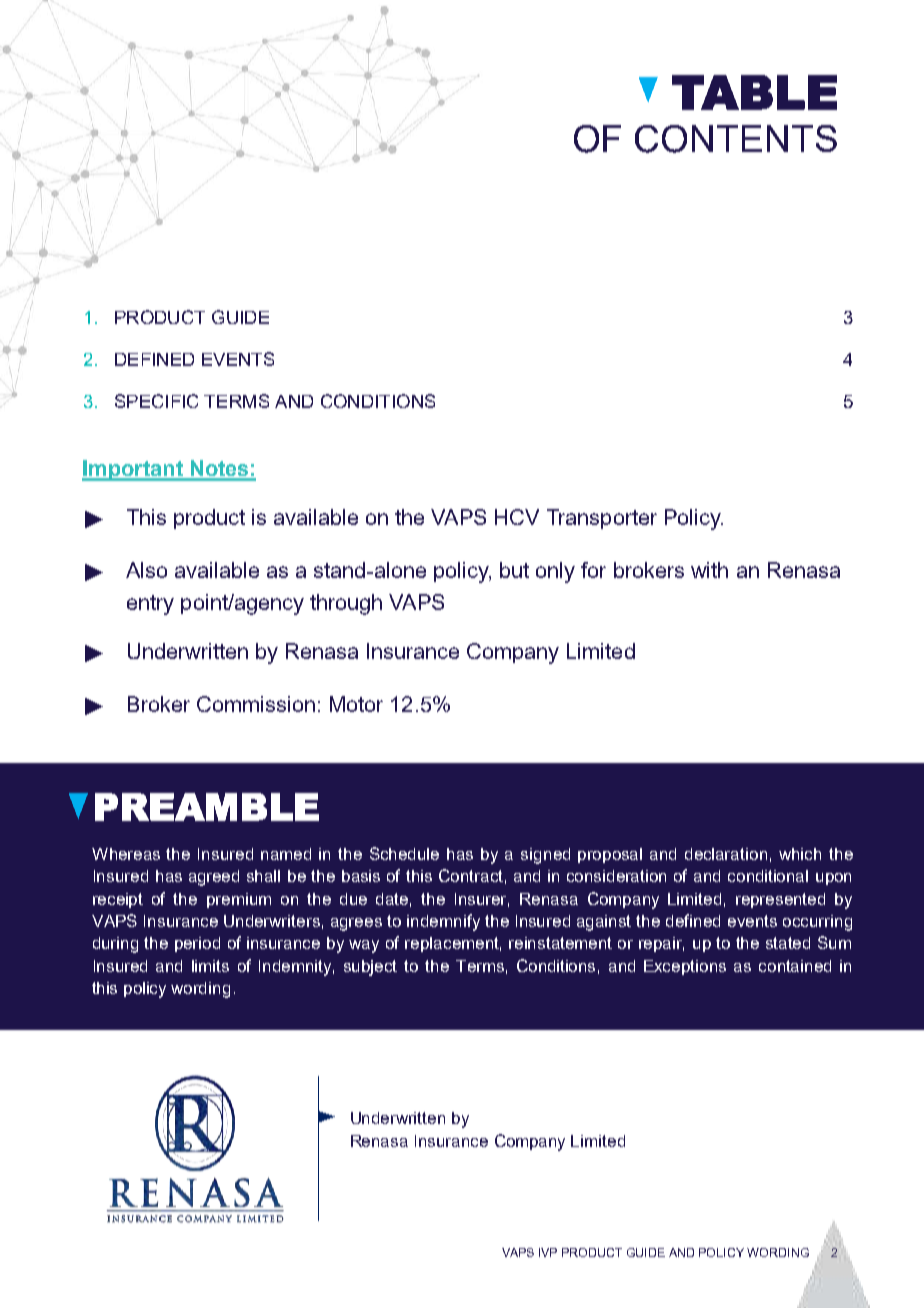 The image size is (924, 1308). What do you see at coordinates (356, 704) in the page?
I see `Motor` at bounding box center [356, 704].
